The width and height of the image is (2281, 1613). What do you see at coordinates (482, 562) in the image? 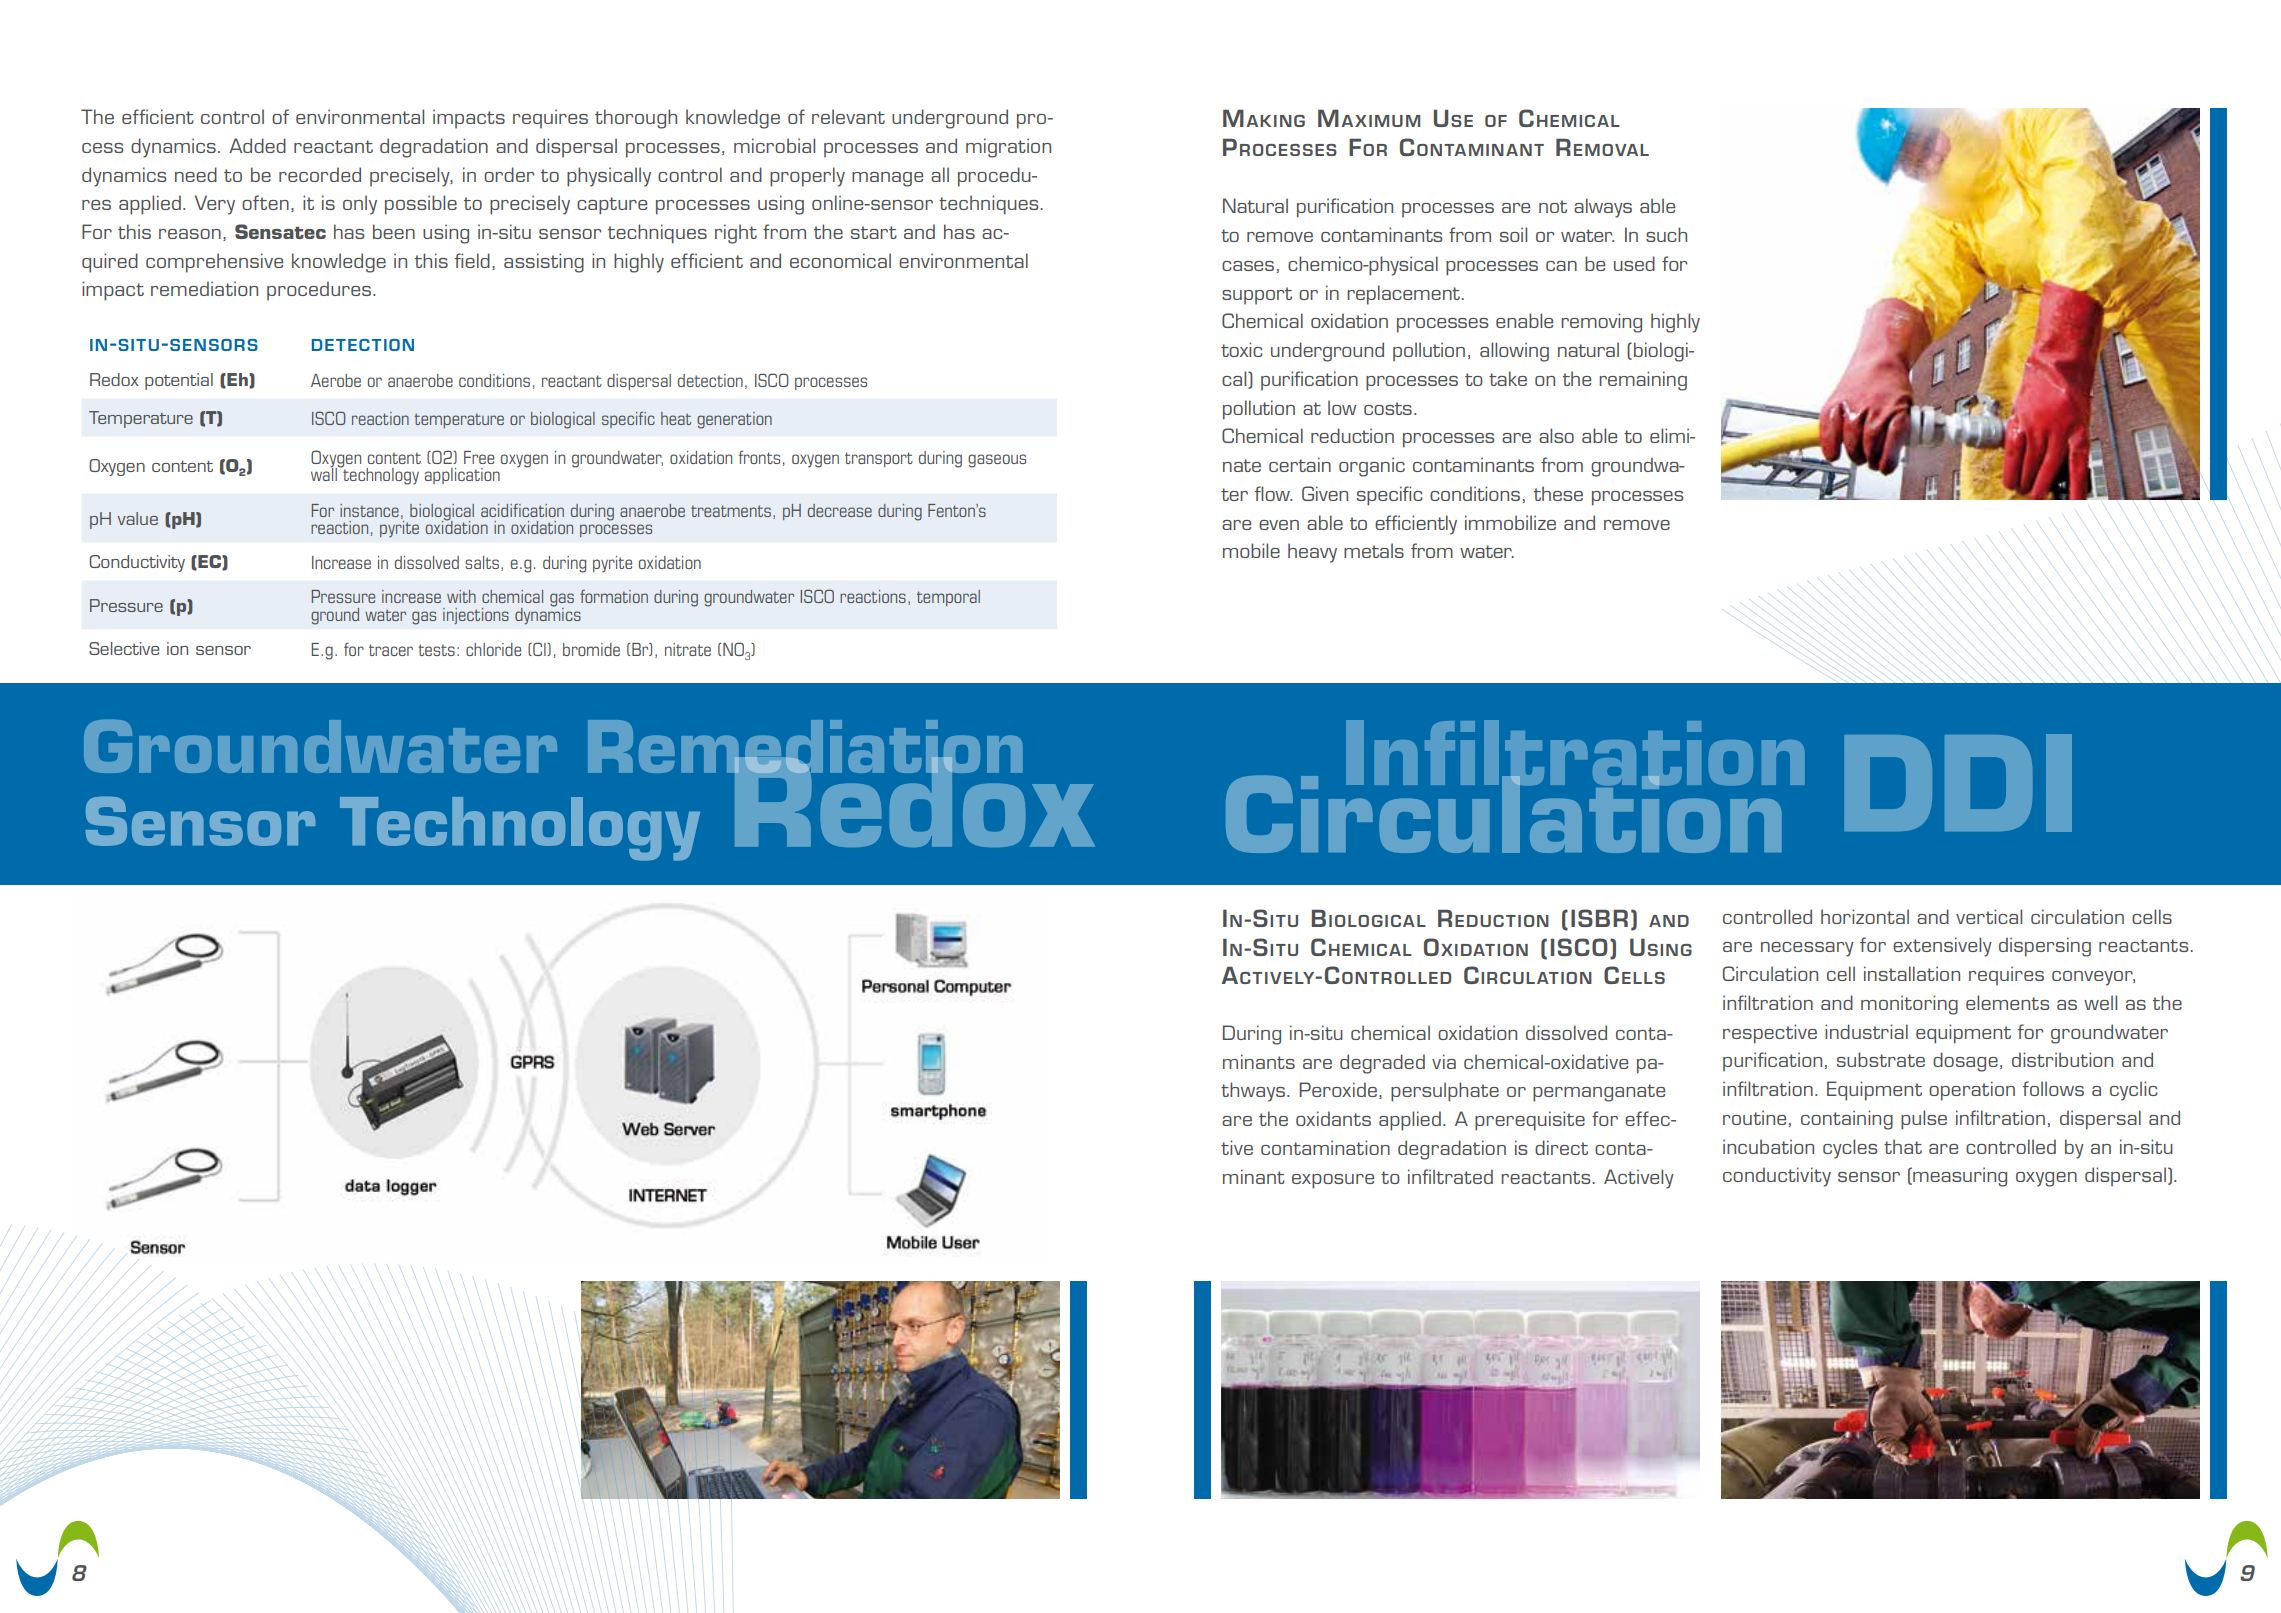
I see `salts` at bounding box center [482, 562].
